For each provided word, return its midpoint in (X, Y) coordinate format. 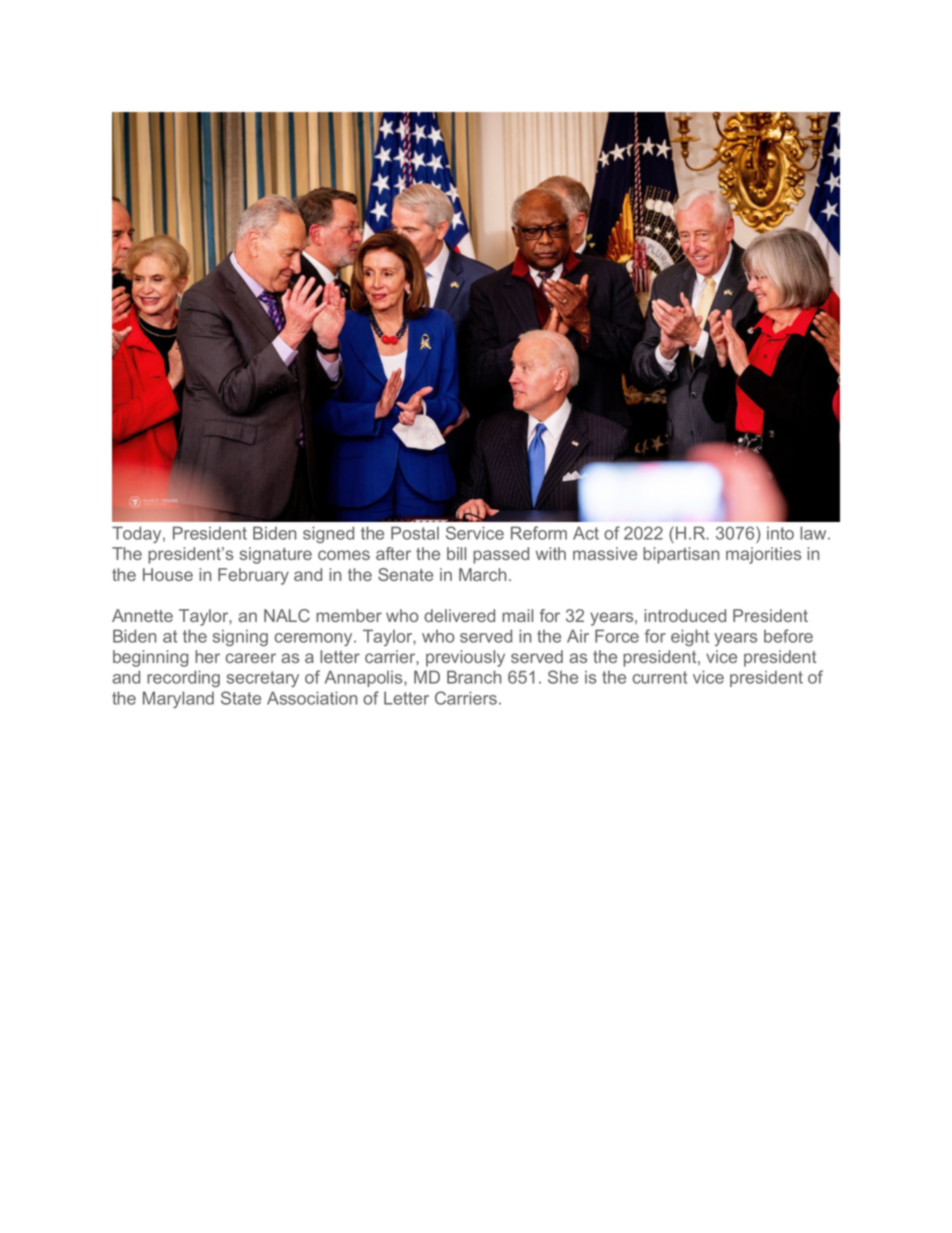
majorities (763, 555)
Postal (415, 533)
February (253, 576)
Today (138, 534)
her (207, 656)
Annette (142, 615)
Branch (474, 677)
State (241, 698)
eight (690, 637)
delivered (459, 615)
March (482, 574)
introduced (685, 615)
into (780, 533)
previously (465, 658)
